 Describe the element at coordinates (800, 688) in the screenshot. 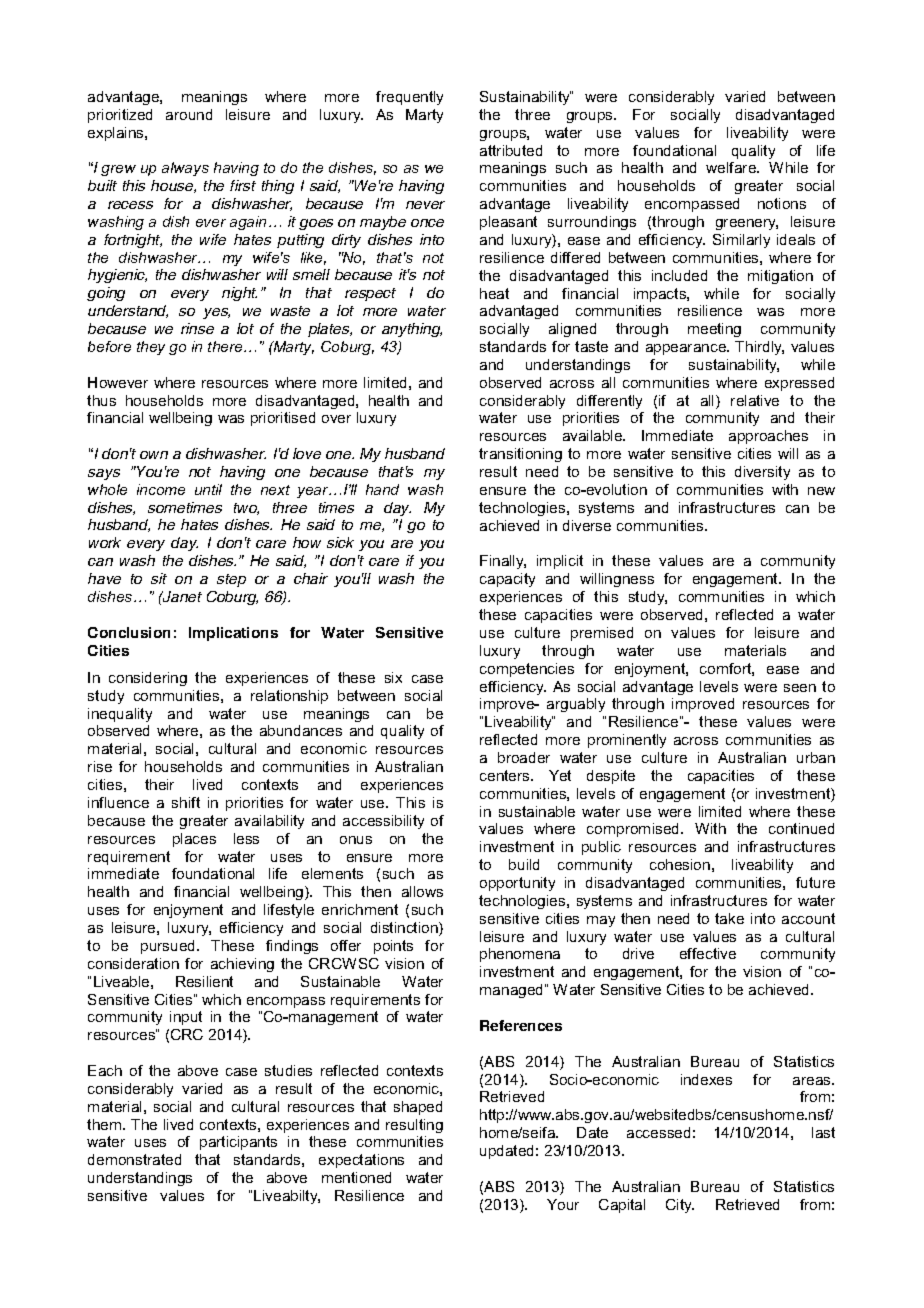

I see `seen` at that location.
